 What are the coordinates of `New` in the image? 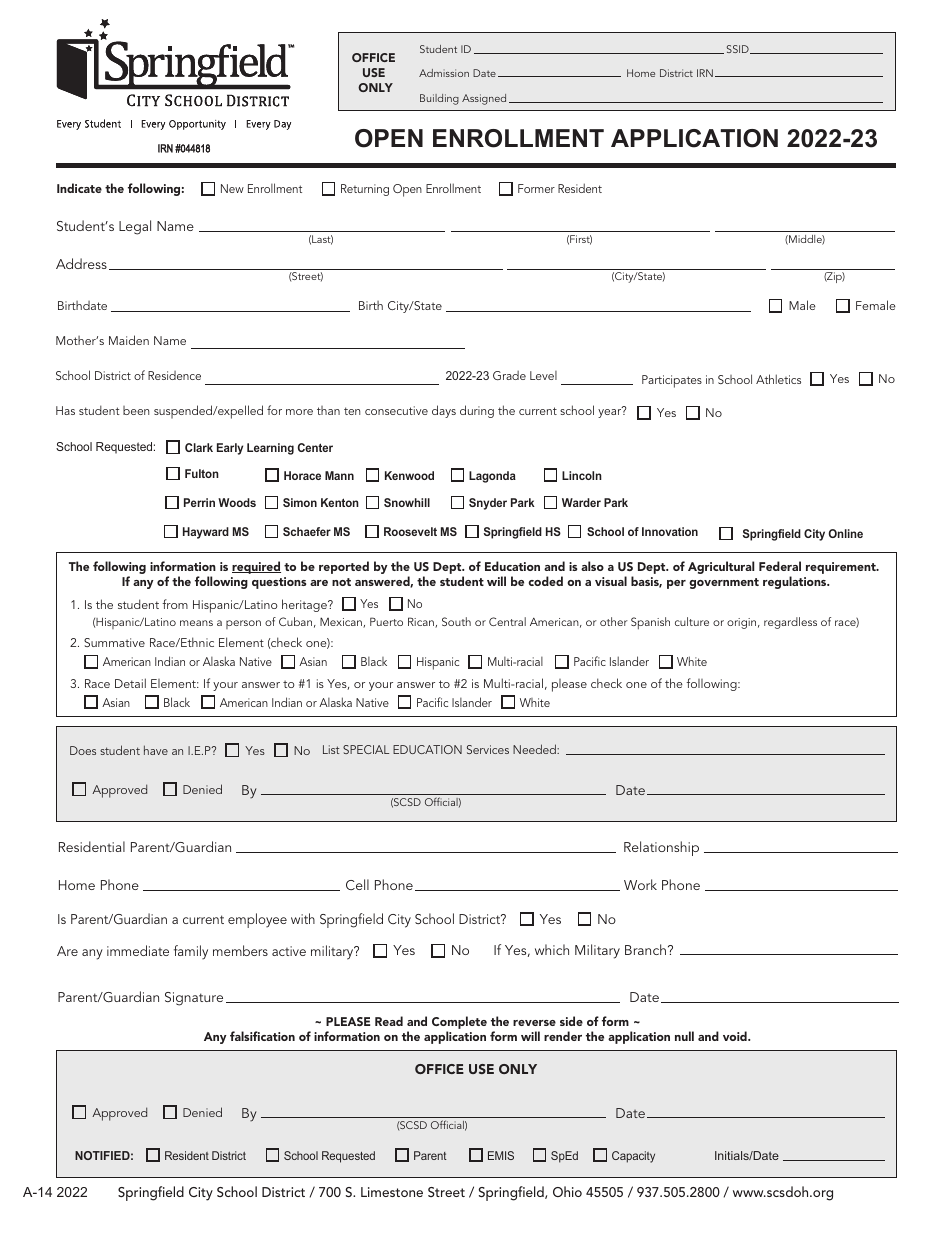 It's located at (232, 188).
